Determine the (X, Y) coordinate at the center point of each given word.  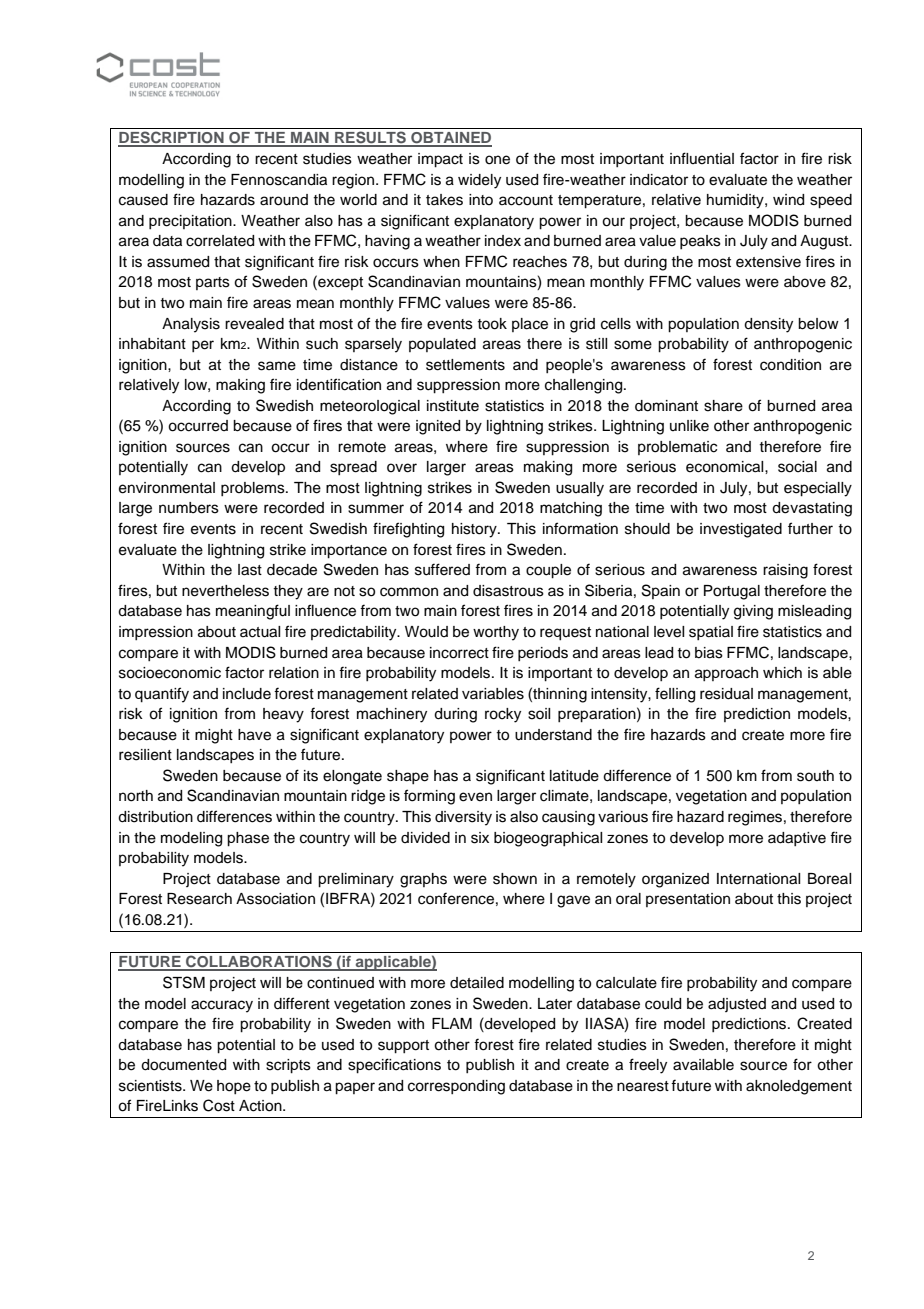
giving (753, 612)
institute (453, 406)
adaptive (797, 839)
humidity (736, 201)
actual (260, 632)
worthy (496, 633)
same (277, 366)
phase (248, 839)
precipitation (191, 222)
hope (234, 1087)
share (723, 406)
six (480, 838)
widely (479, 181)
